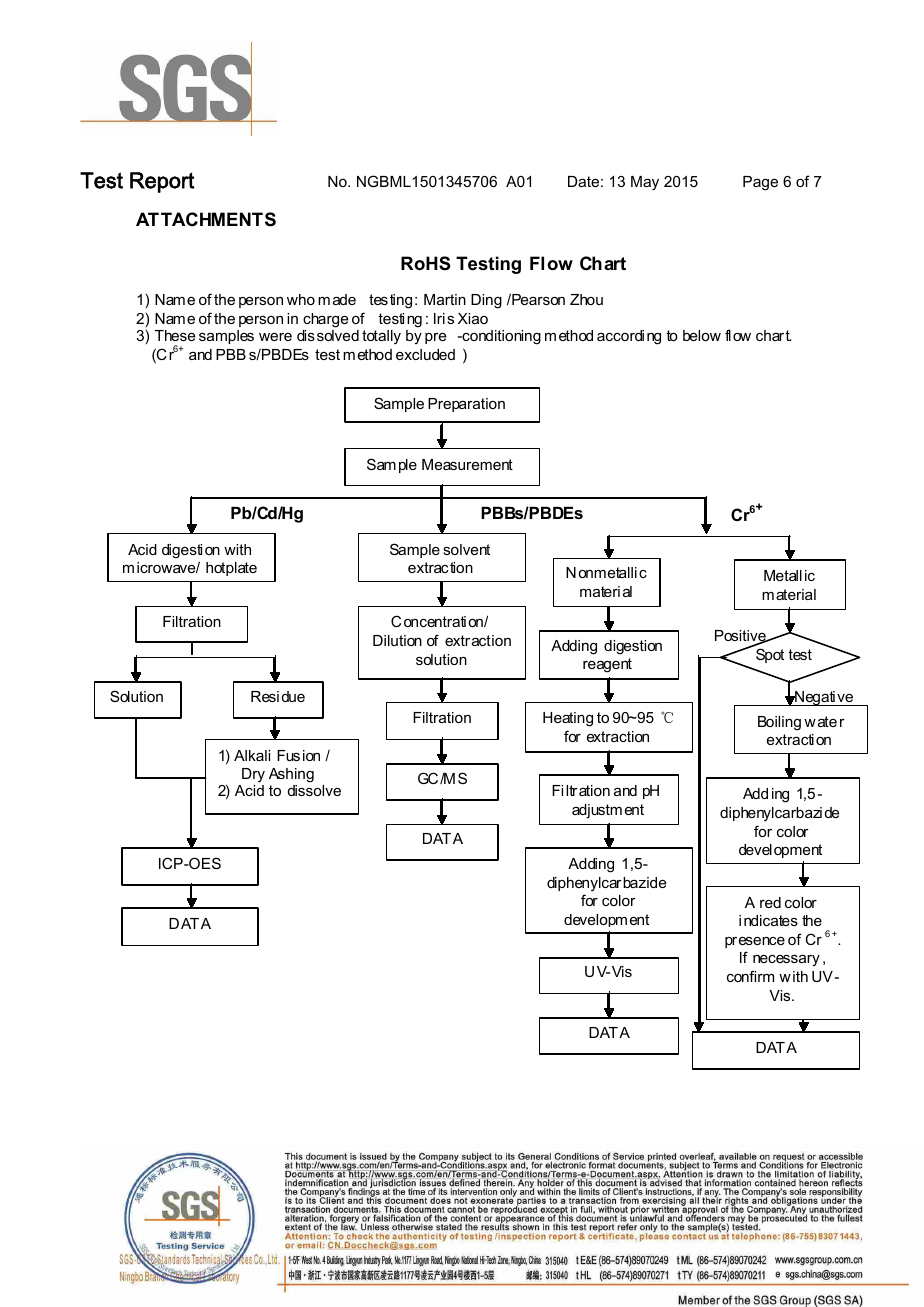 This screenshot has height=1307, width=924. What do you see at coordinates (608, 811) in the screenshot?
I see `adjustment` at bounding box center [608, 811].
